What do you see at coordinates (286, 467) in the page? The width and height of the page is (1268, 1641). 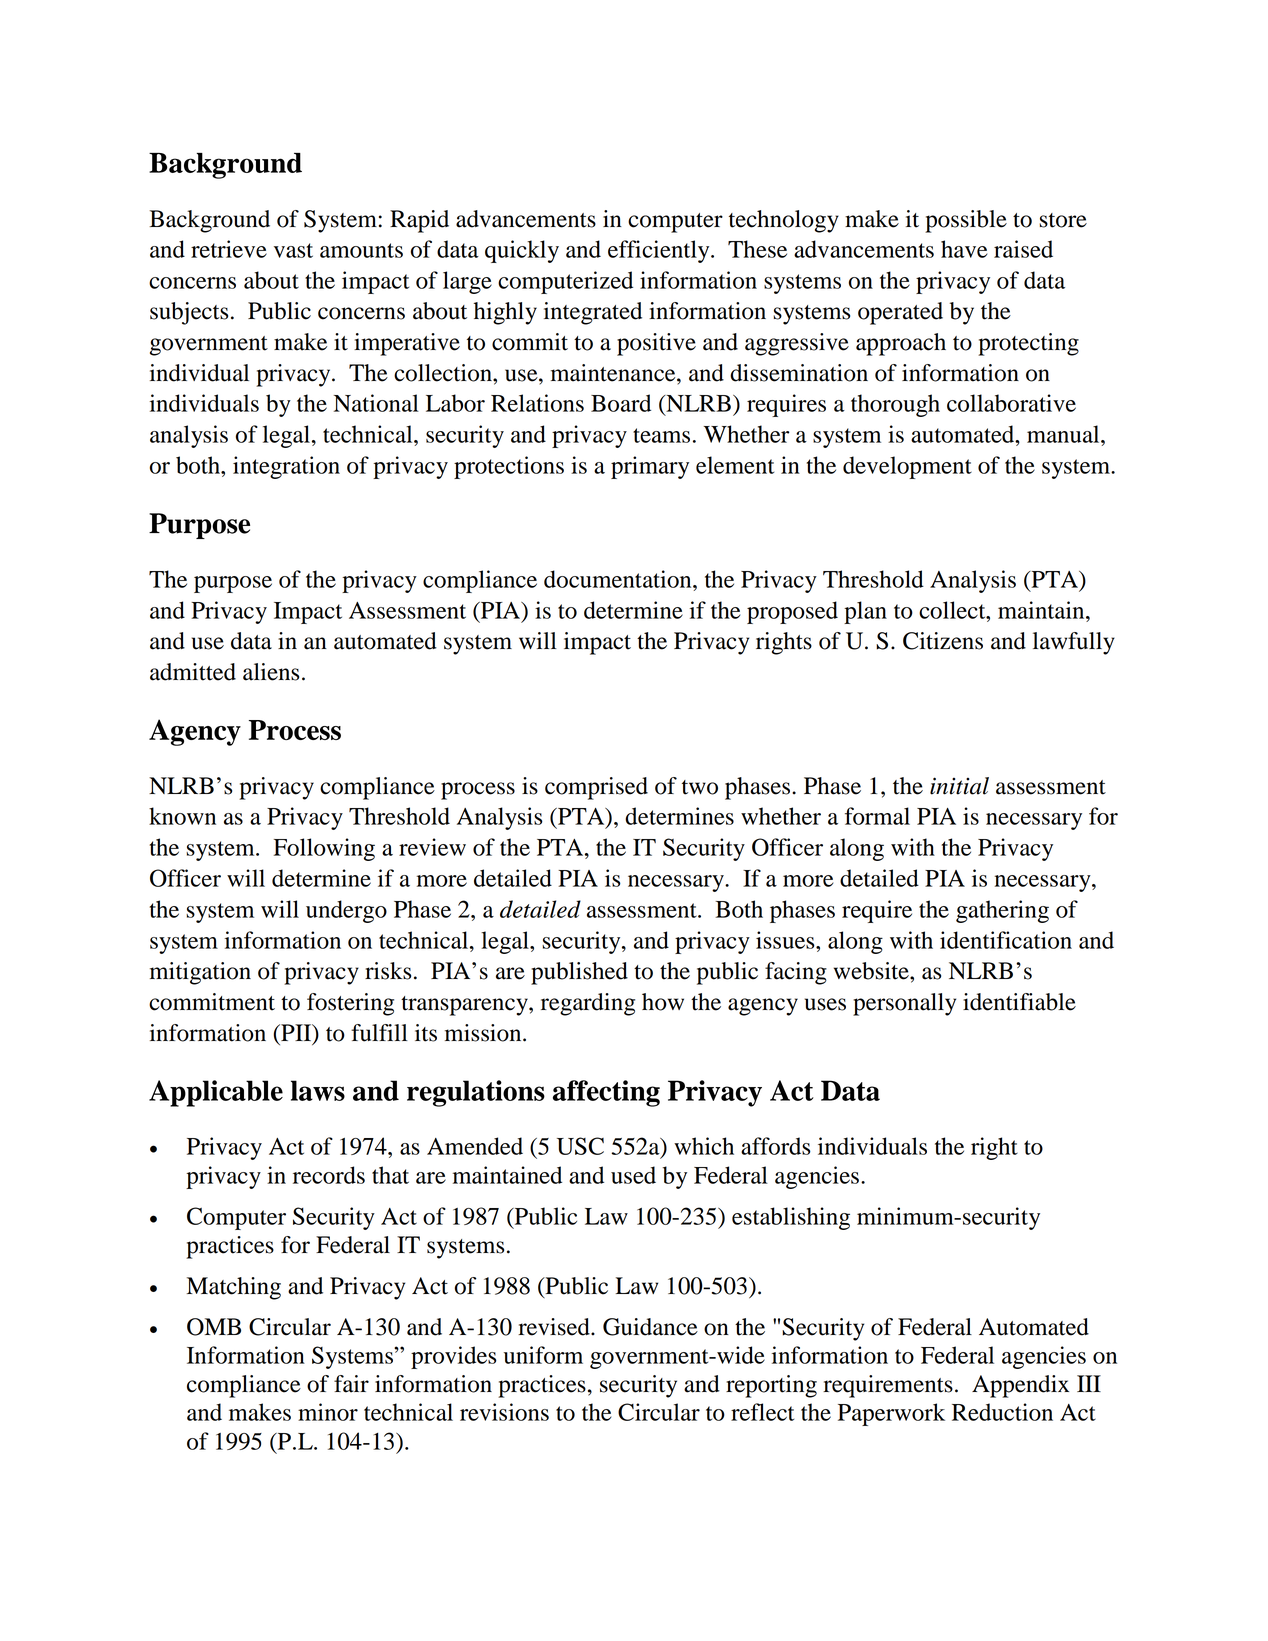 I see `integration` at bounding box center [286, 467].
